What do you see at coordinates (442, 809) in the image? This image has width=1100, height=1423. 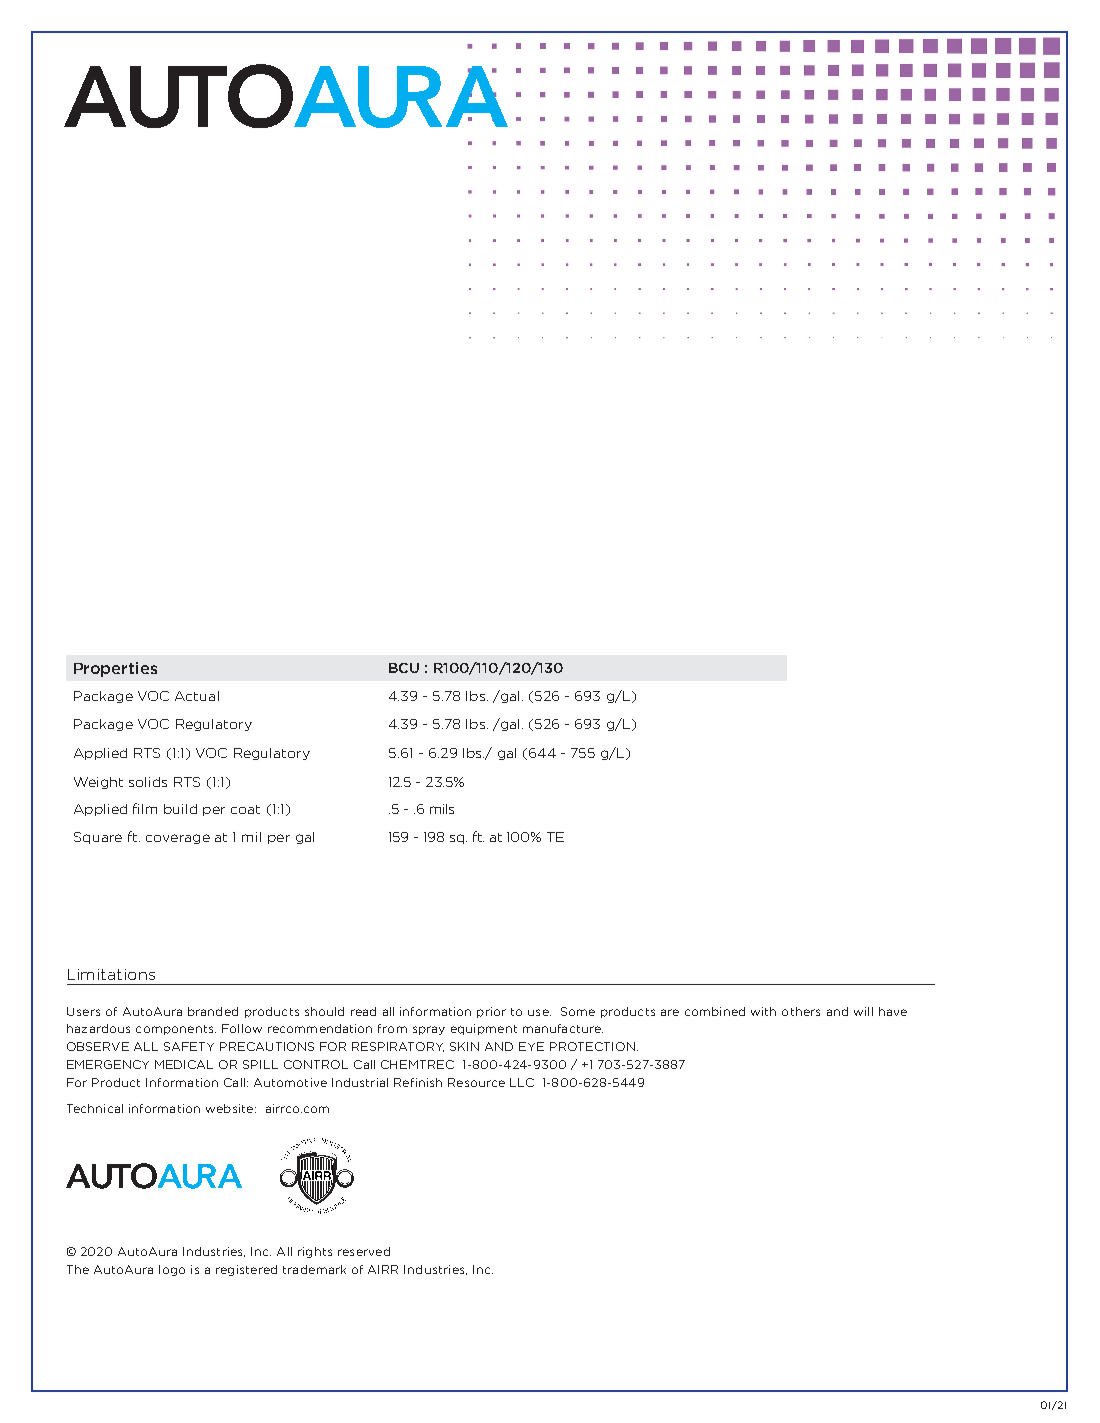 I see `mils` at bounding box center [442, 809].
